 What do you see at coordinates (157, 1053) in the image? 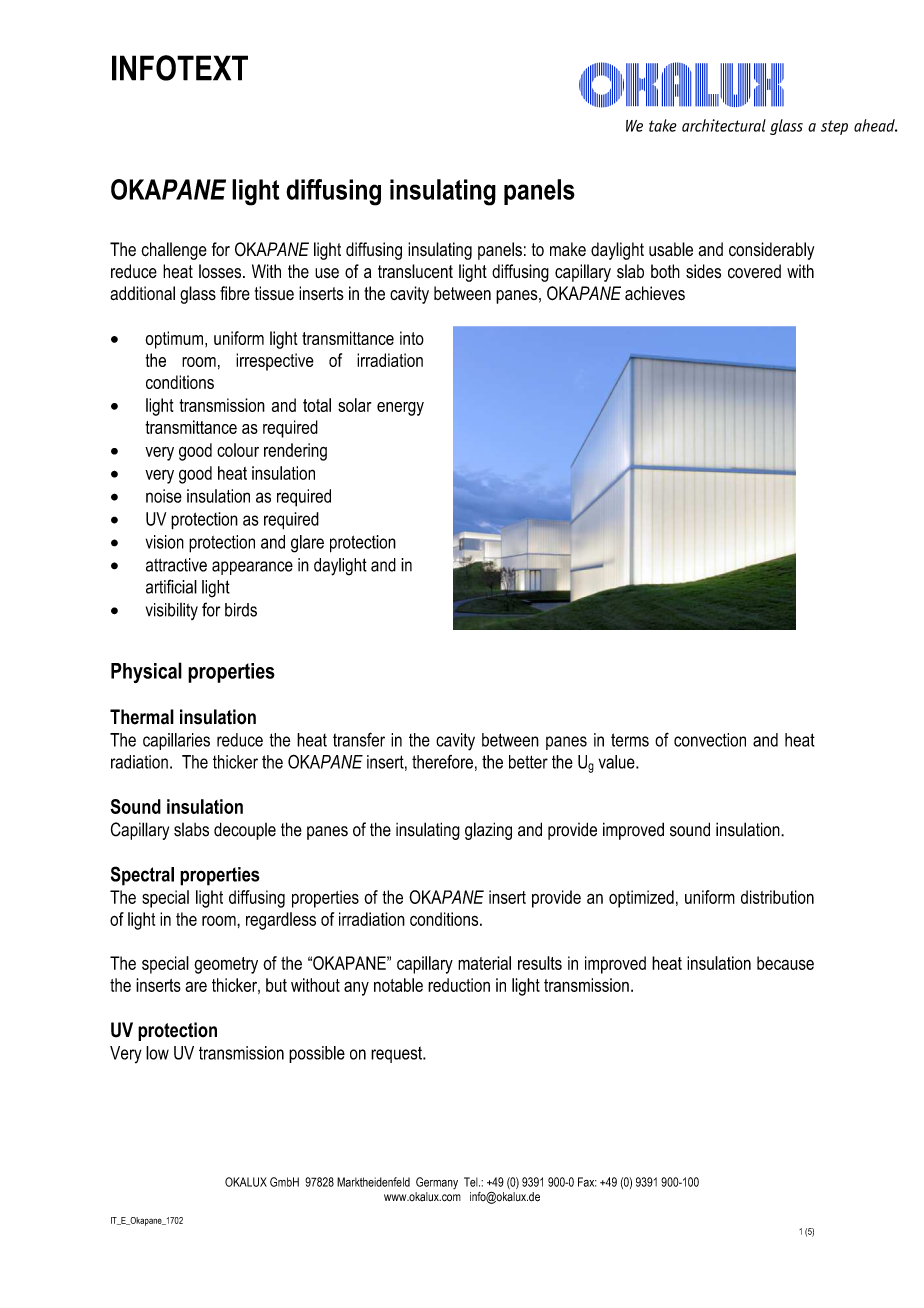
I see `low` at bounding box center [157, 1053].
